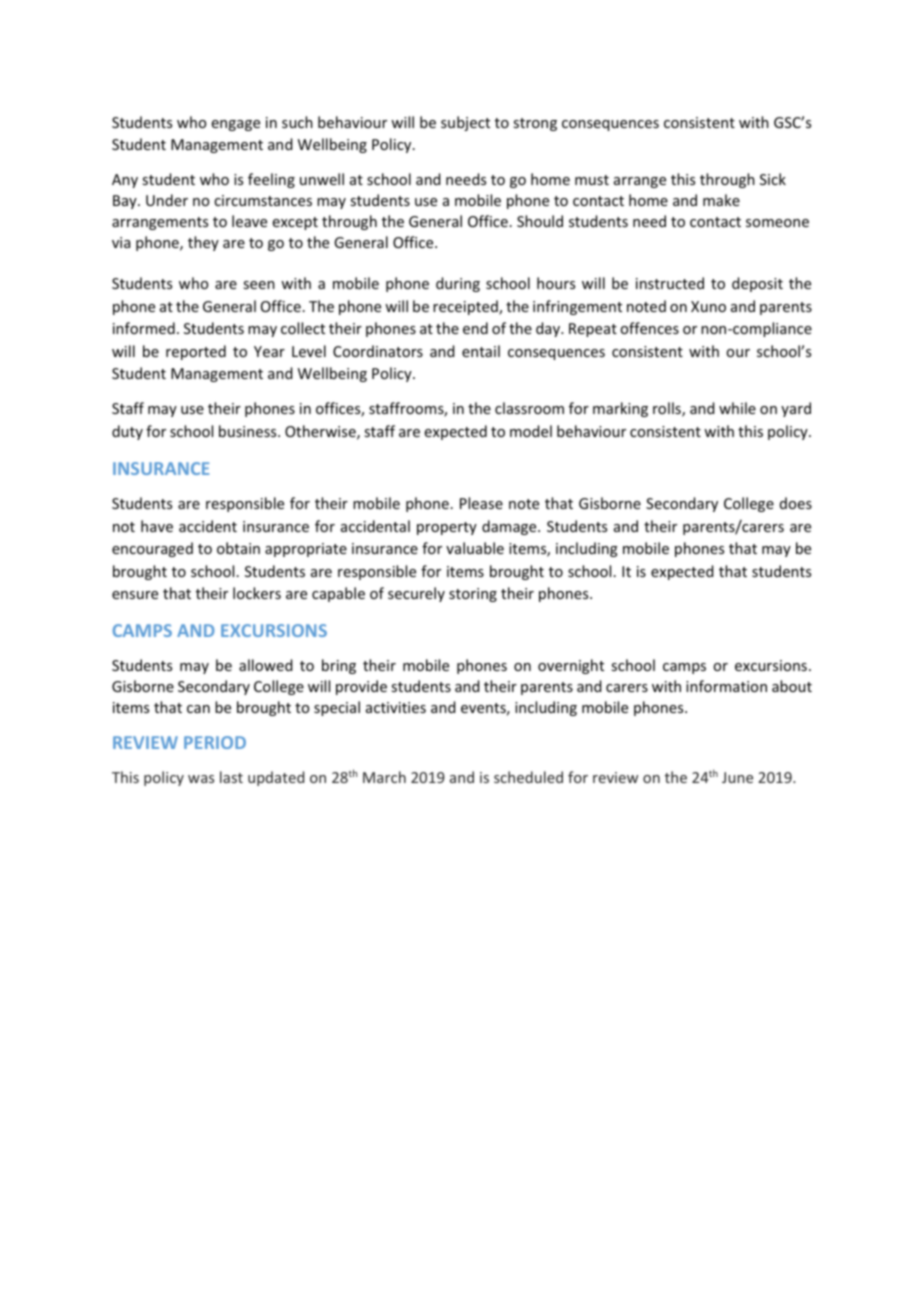 This screenshot has width=924, height=1308. What do you see at coordinates (196, 352) in the screenshot?
I see `reported` at bounding box center [196, 352].
